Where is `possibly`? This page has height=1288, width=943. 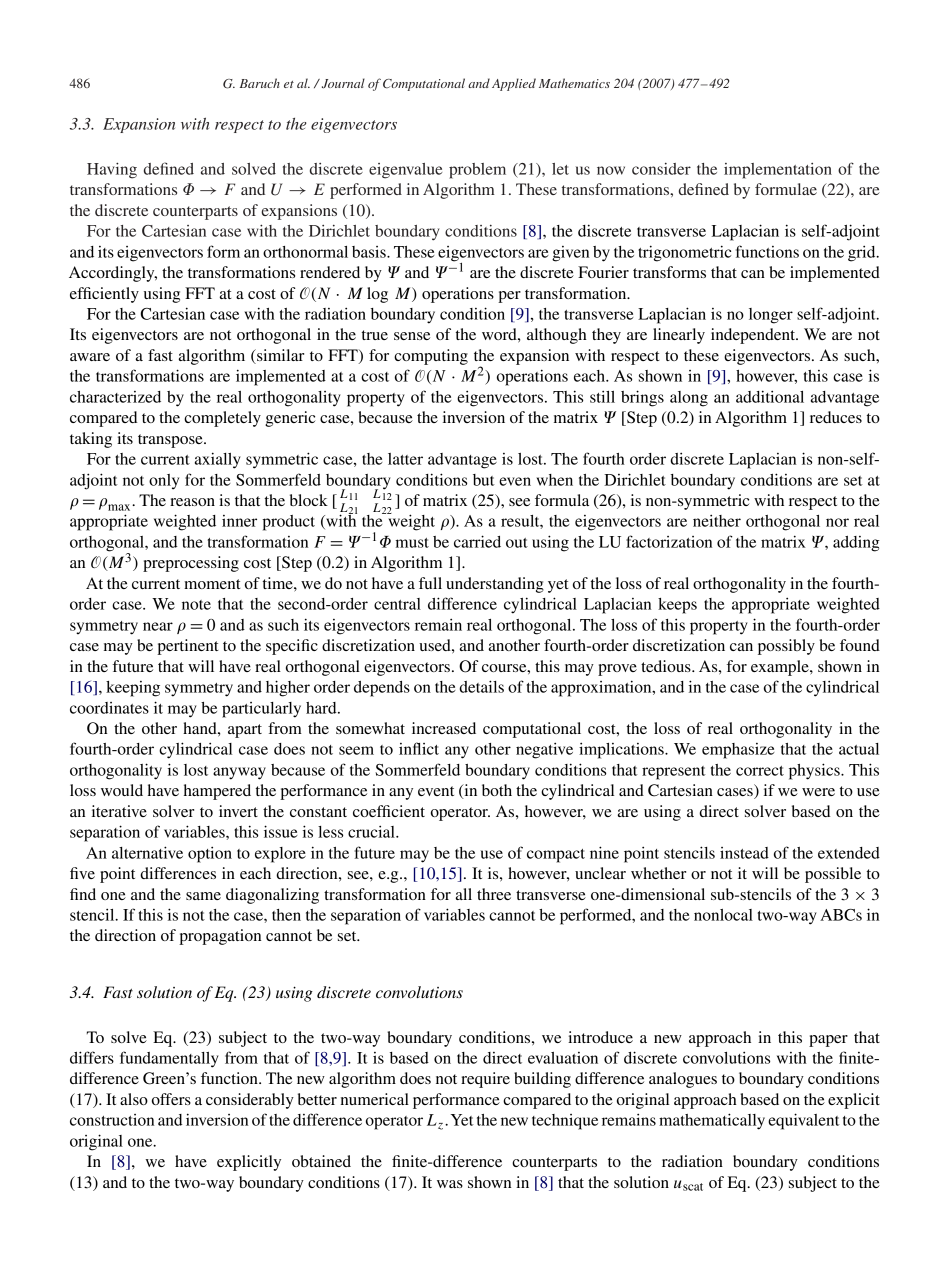 possibly is located at coordinates (786, 647).
